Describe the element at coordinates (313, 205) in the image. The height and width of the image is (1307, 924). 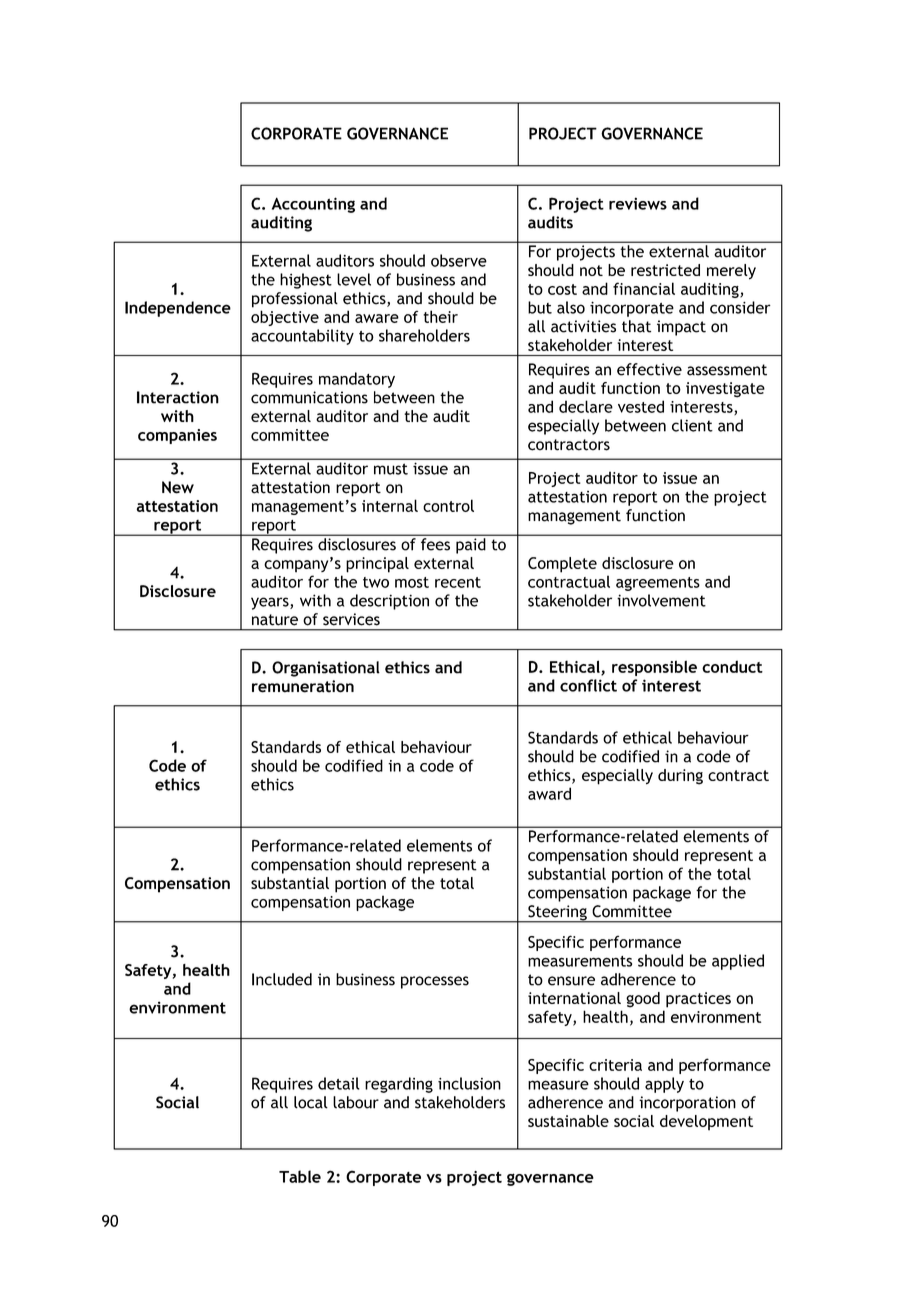
I see `Accounting` at that location.
